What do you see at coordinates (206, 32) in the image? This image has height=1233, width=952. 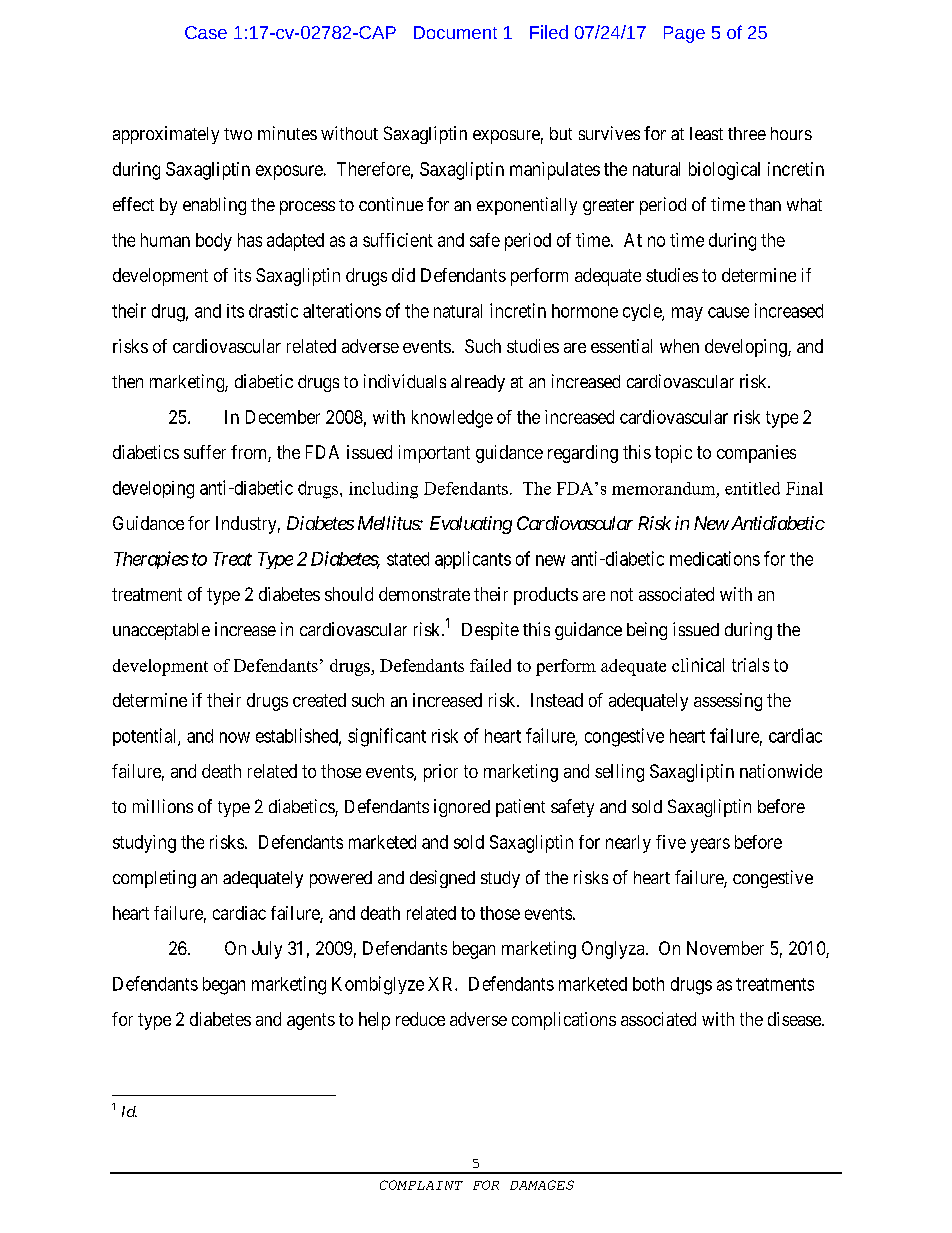 I see `Case` at bounding box center [206, 32].
